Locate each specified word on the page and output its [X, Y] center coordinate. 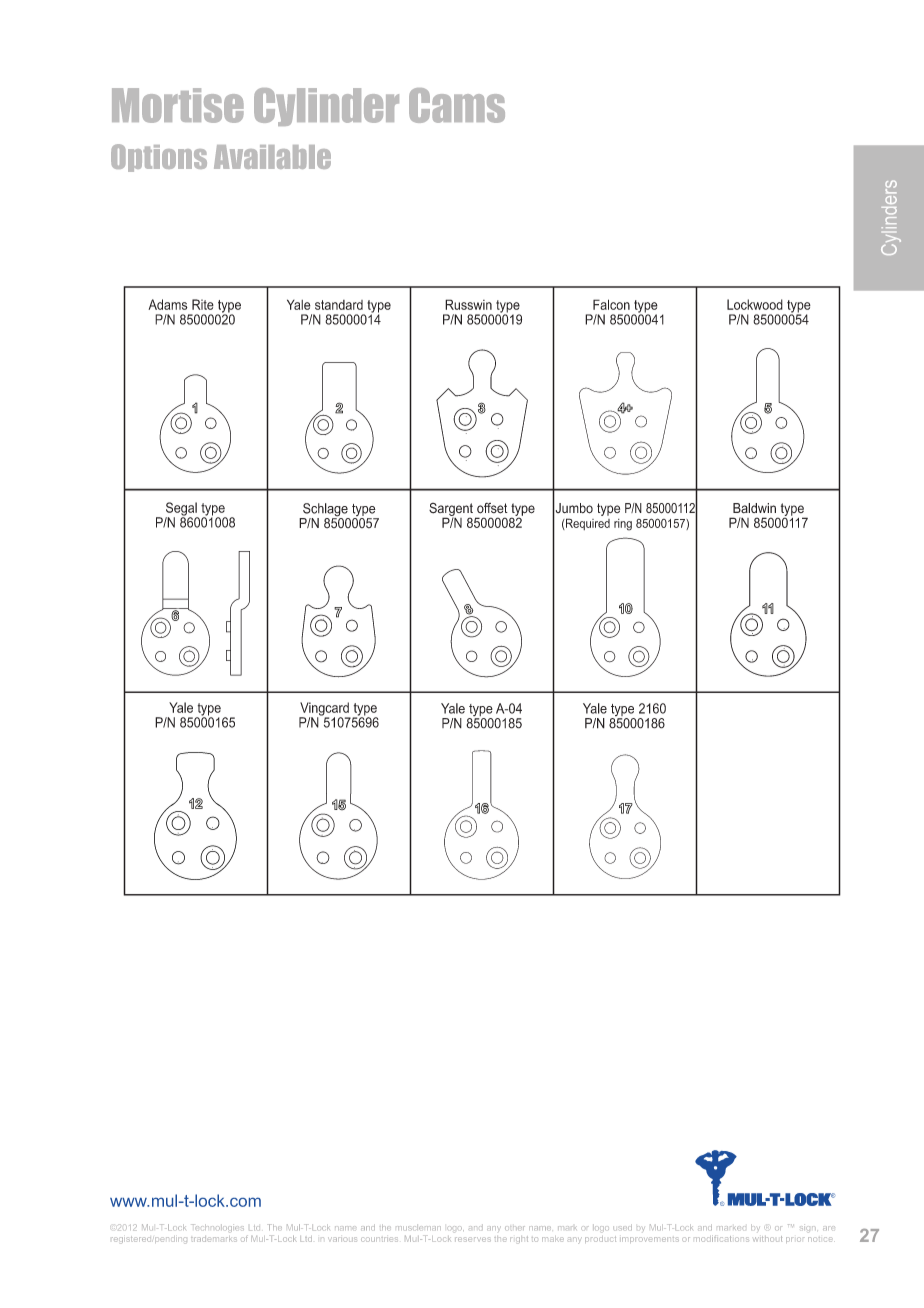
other [515, 1228]
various [342, 1239]
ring [623, 525]
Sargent [451, 510]
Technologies [217, 1228]
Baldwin [754, 508]
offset [492, 508]
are [829, 1228]
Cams [457, 105]
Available [272, 157]
